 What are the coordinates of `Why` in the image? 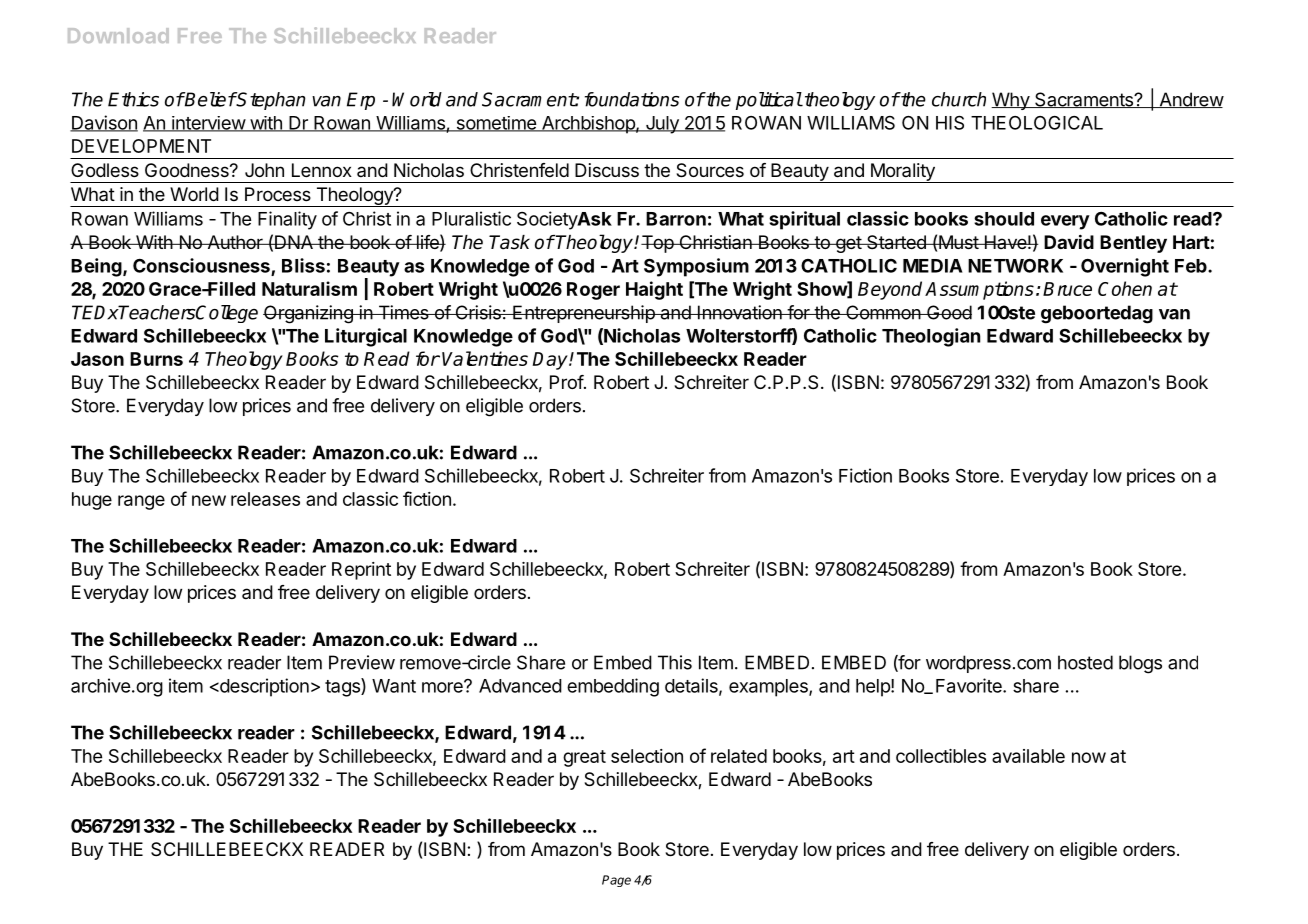 It's located at (1011, 101).
